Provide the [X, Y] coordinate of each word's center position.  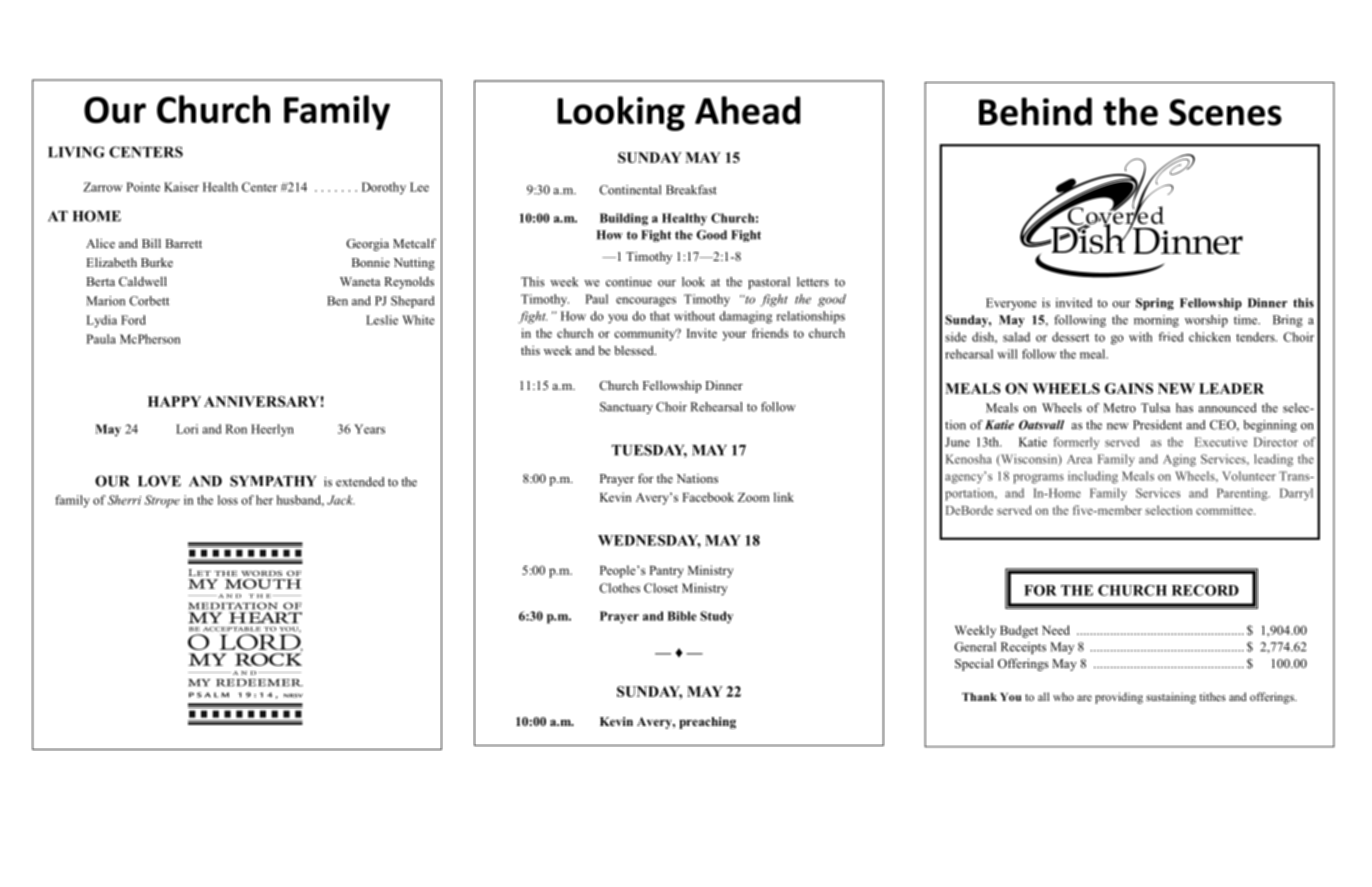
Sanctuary [626, 408]
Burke [157, 262]
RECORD [1205, 590]
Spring [1155, 304]
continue [629, 282]
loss [228, 500]
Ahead [747, 110]
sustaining [1171, 698]
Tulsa [1155, 408]
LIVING [76, 152]
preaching [707, 723]
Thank [979, 697]
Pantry [666, 572]
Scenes [1225, 112]
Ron [236, 429]
